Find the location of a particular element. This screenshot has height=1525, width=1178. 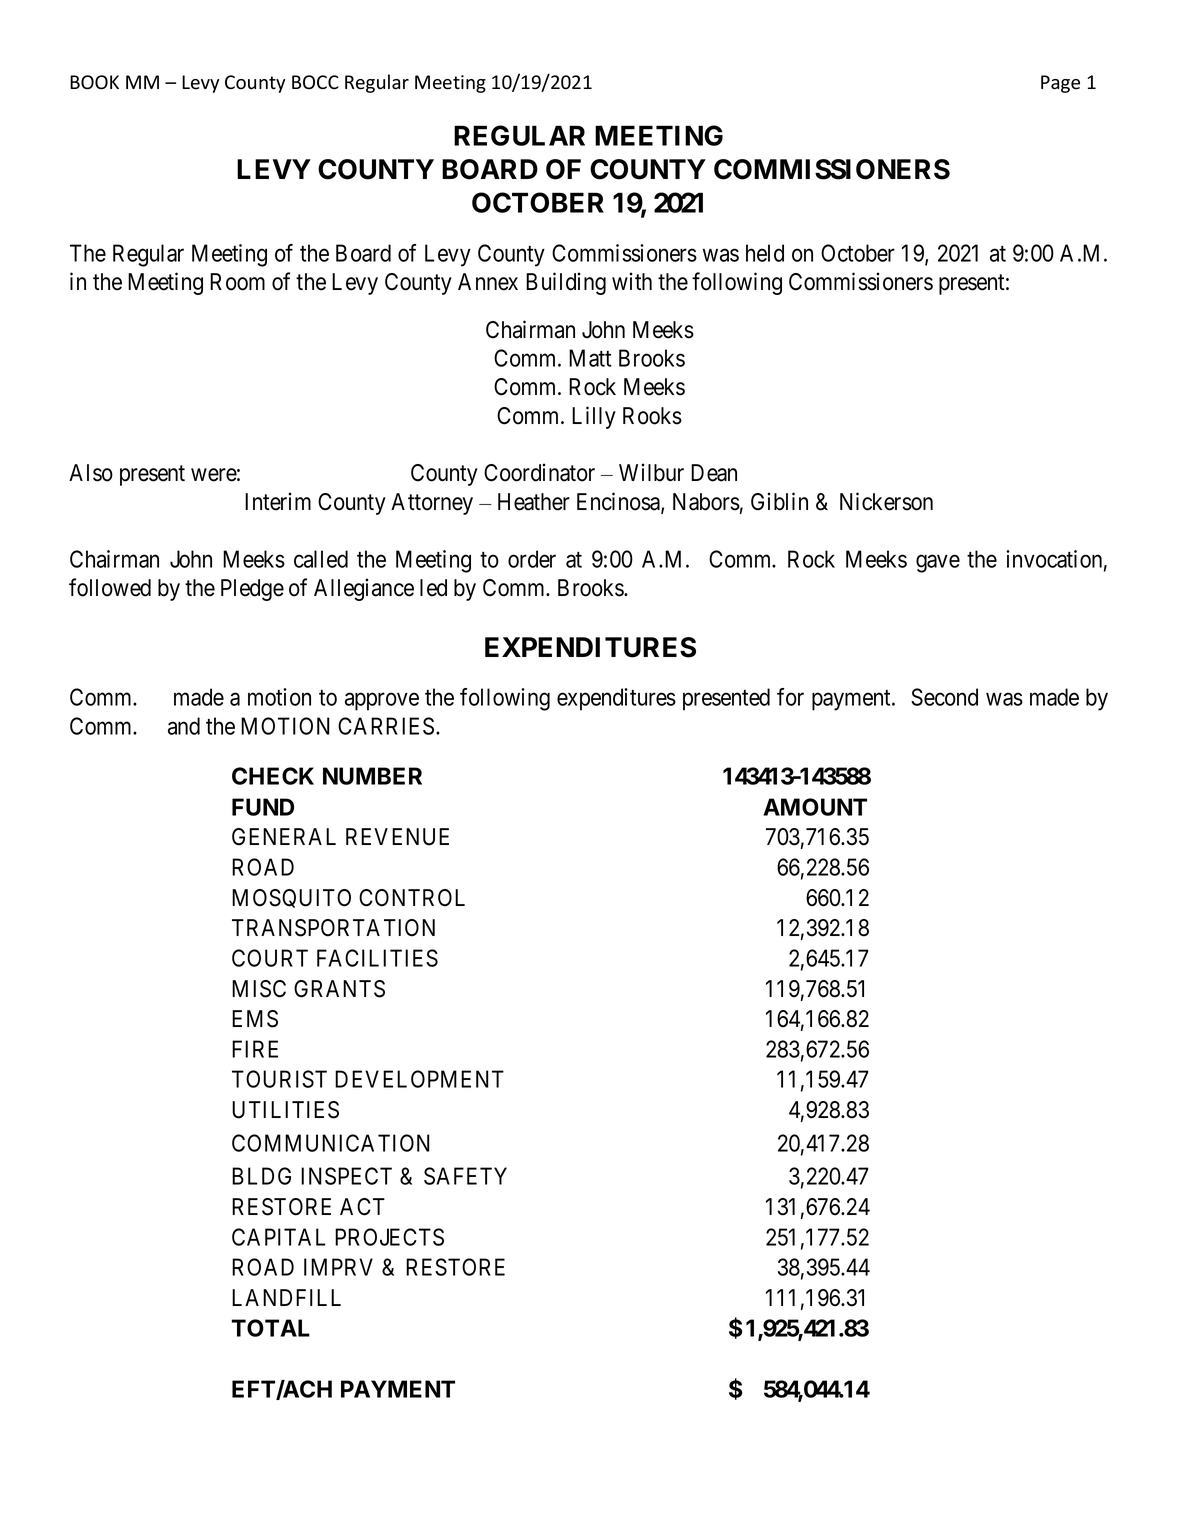

Heather is located at coordinates (534, 502).
